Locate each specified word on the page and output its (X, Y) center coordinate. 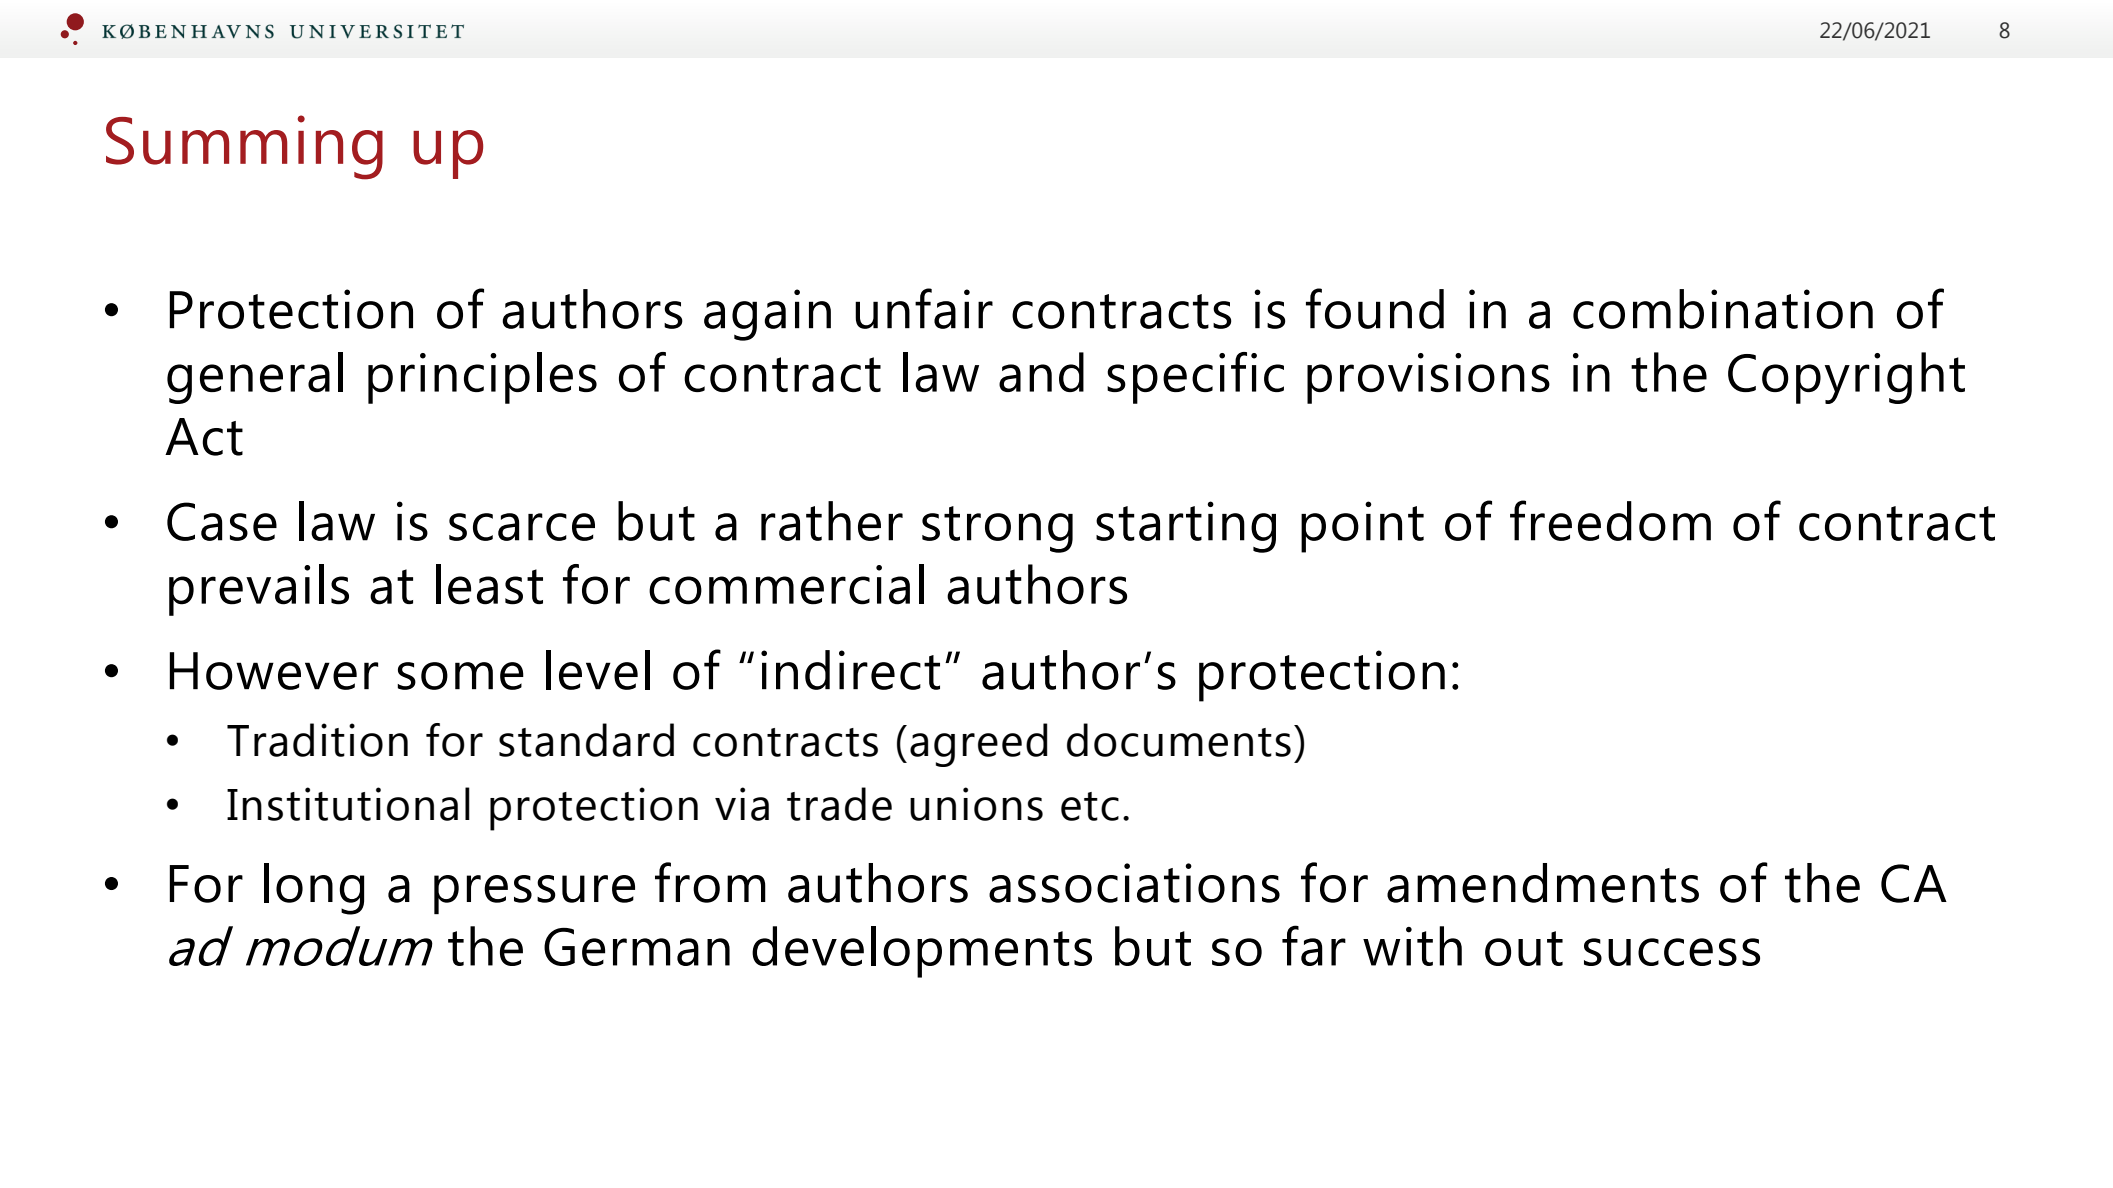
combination (1723, 309)
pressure (534, 894)
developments (922, 952)
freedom (1610, 520)
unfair (924, 308)
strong (997, 529)
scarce (522, 527)
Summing (244, 147)
